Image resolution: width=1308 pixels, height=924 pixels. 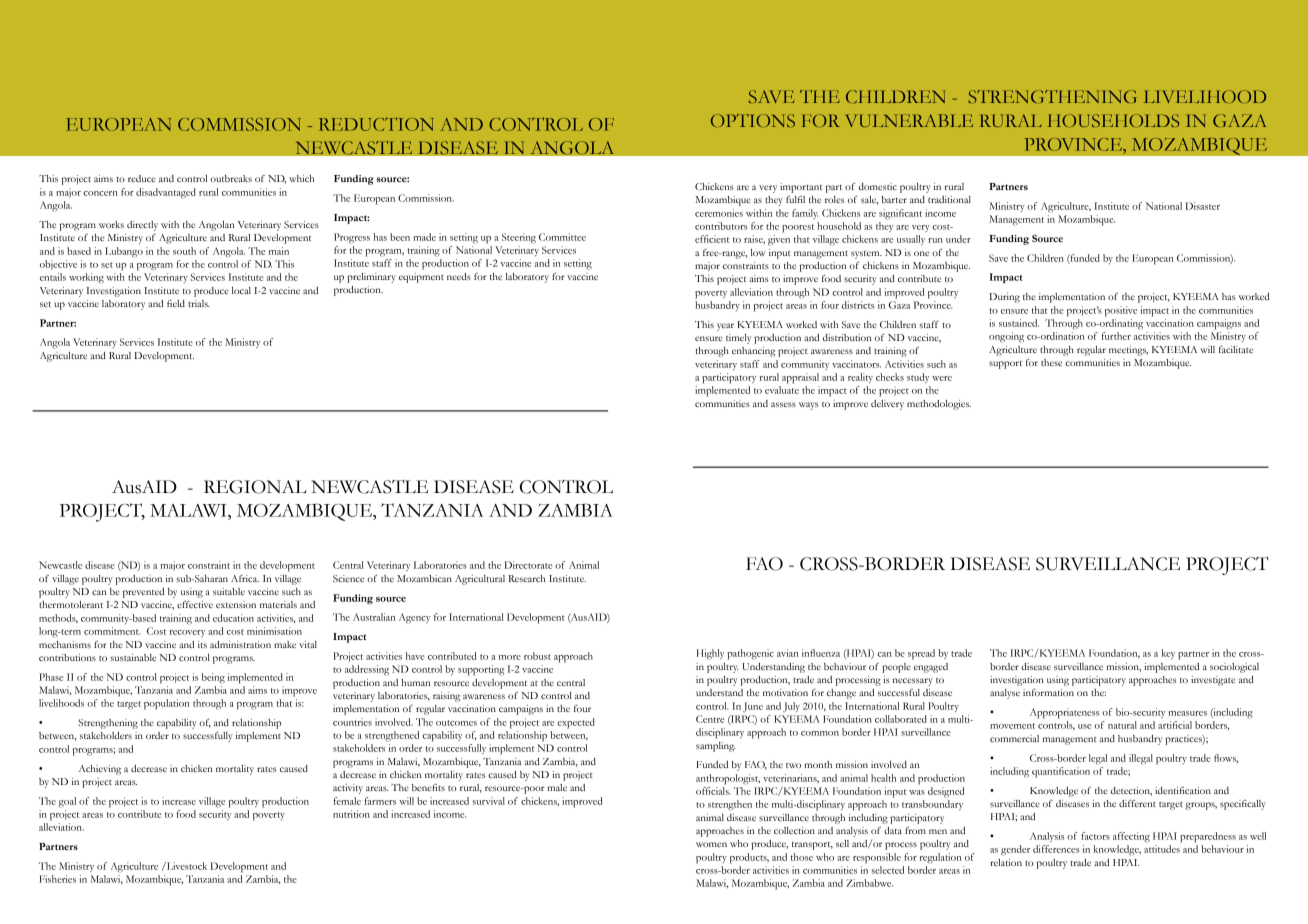 I want to click on positive, so click(x=1121, y=311).
